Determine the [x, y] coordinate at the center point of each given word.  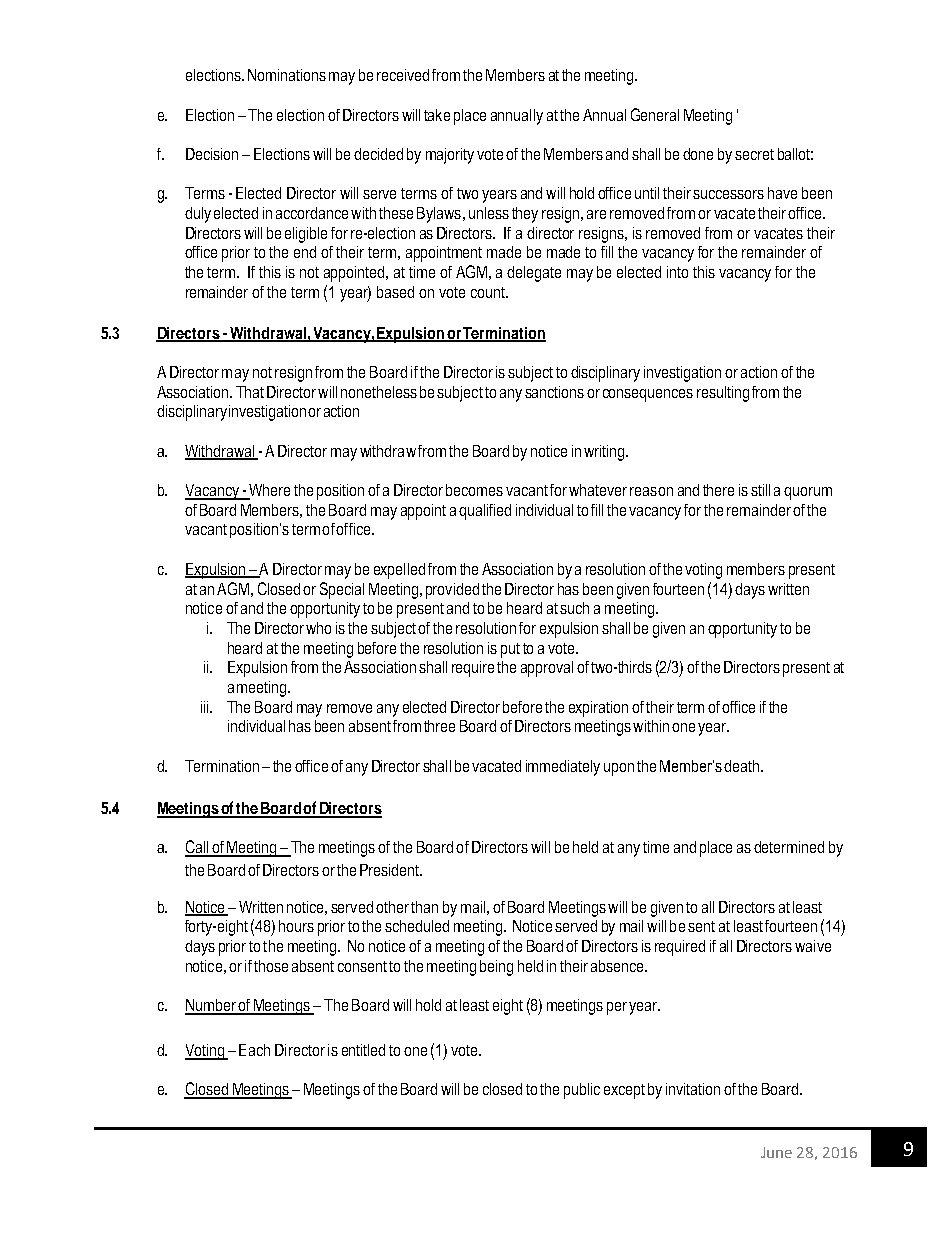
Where [268, 491]
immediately [563, 768]
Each [254, 1050]
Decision [212, 154]
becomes [474, 490]
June [776, 1152]
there [718, 490]
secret [754, 154]
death [741, 766]
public [582, 1091]
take [437, 115]
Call [198, 848]
